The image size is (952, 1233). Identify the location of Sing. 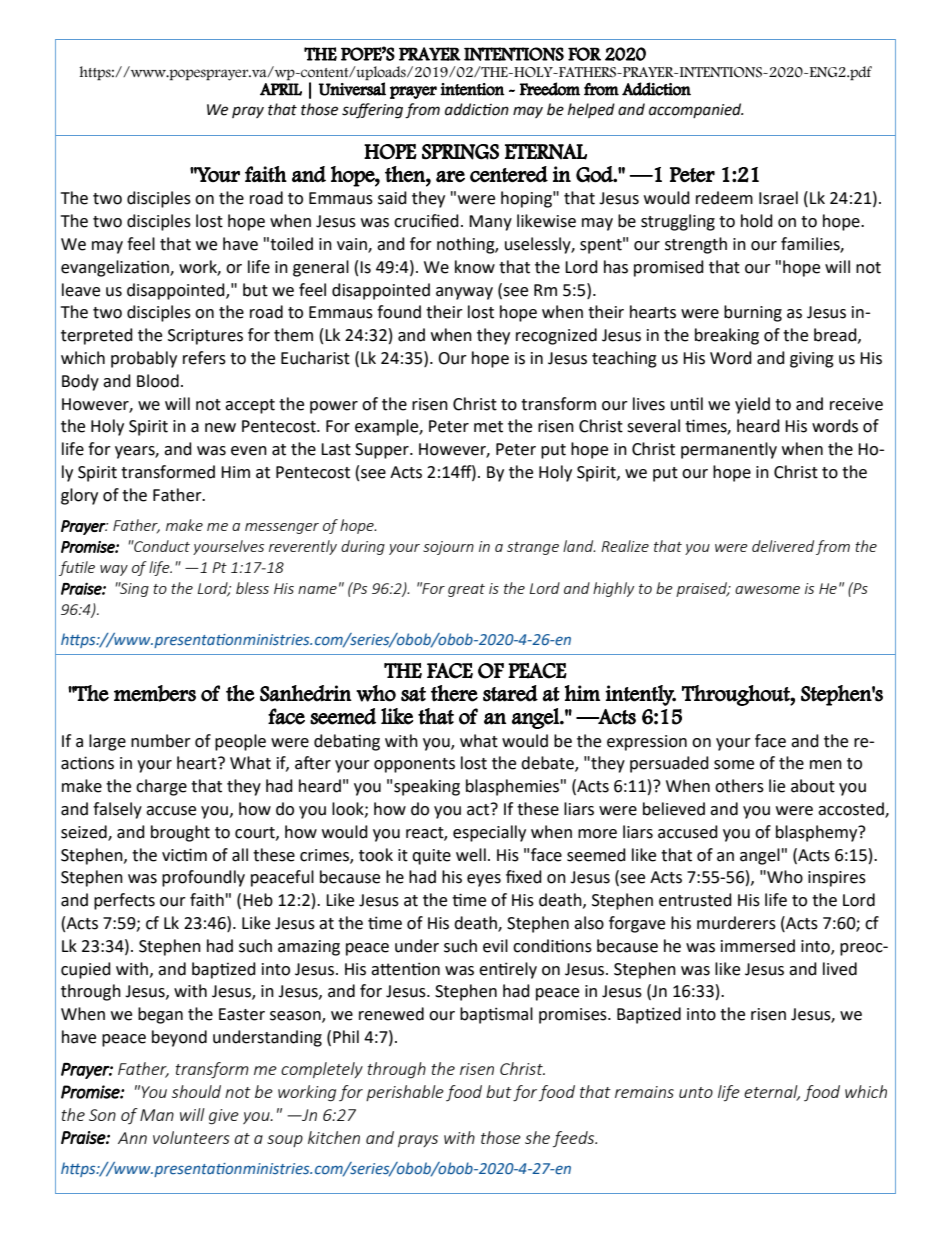
(133, 589).
